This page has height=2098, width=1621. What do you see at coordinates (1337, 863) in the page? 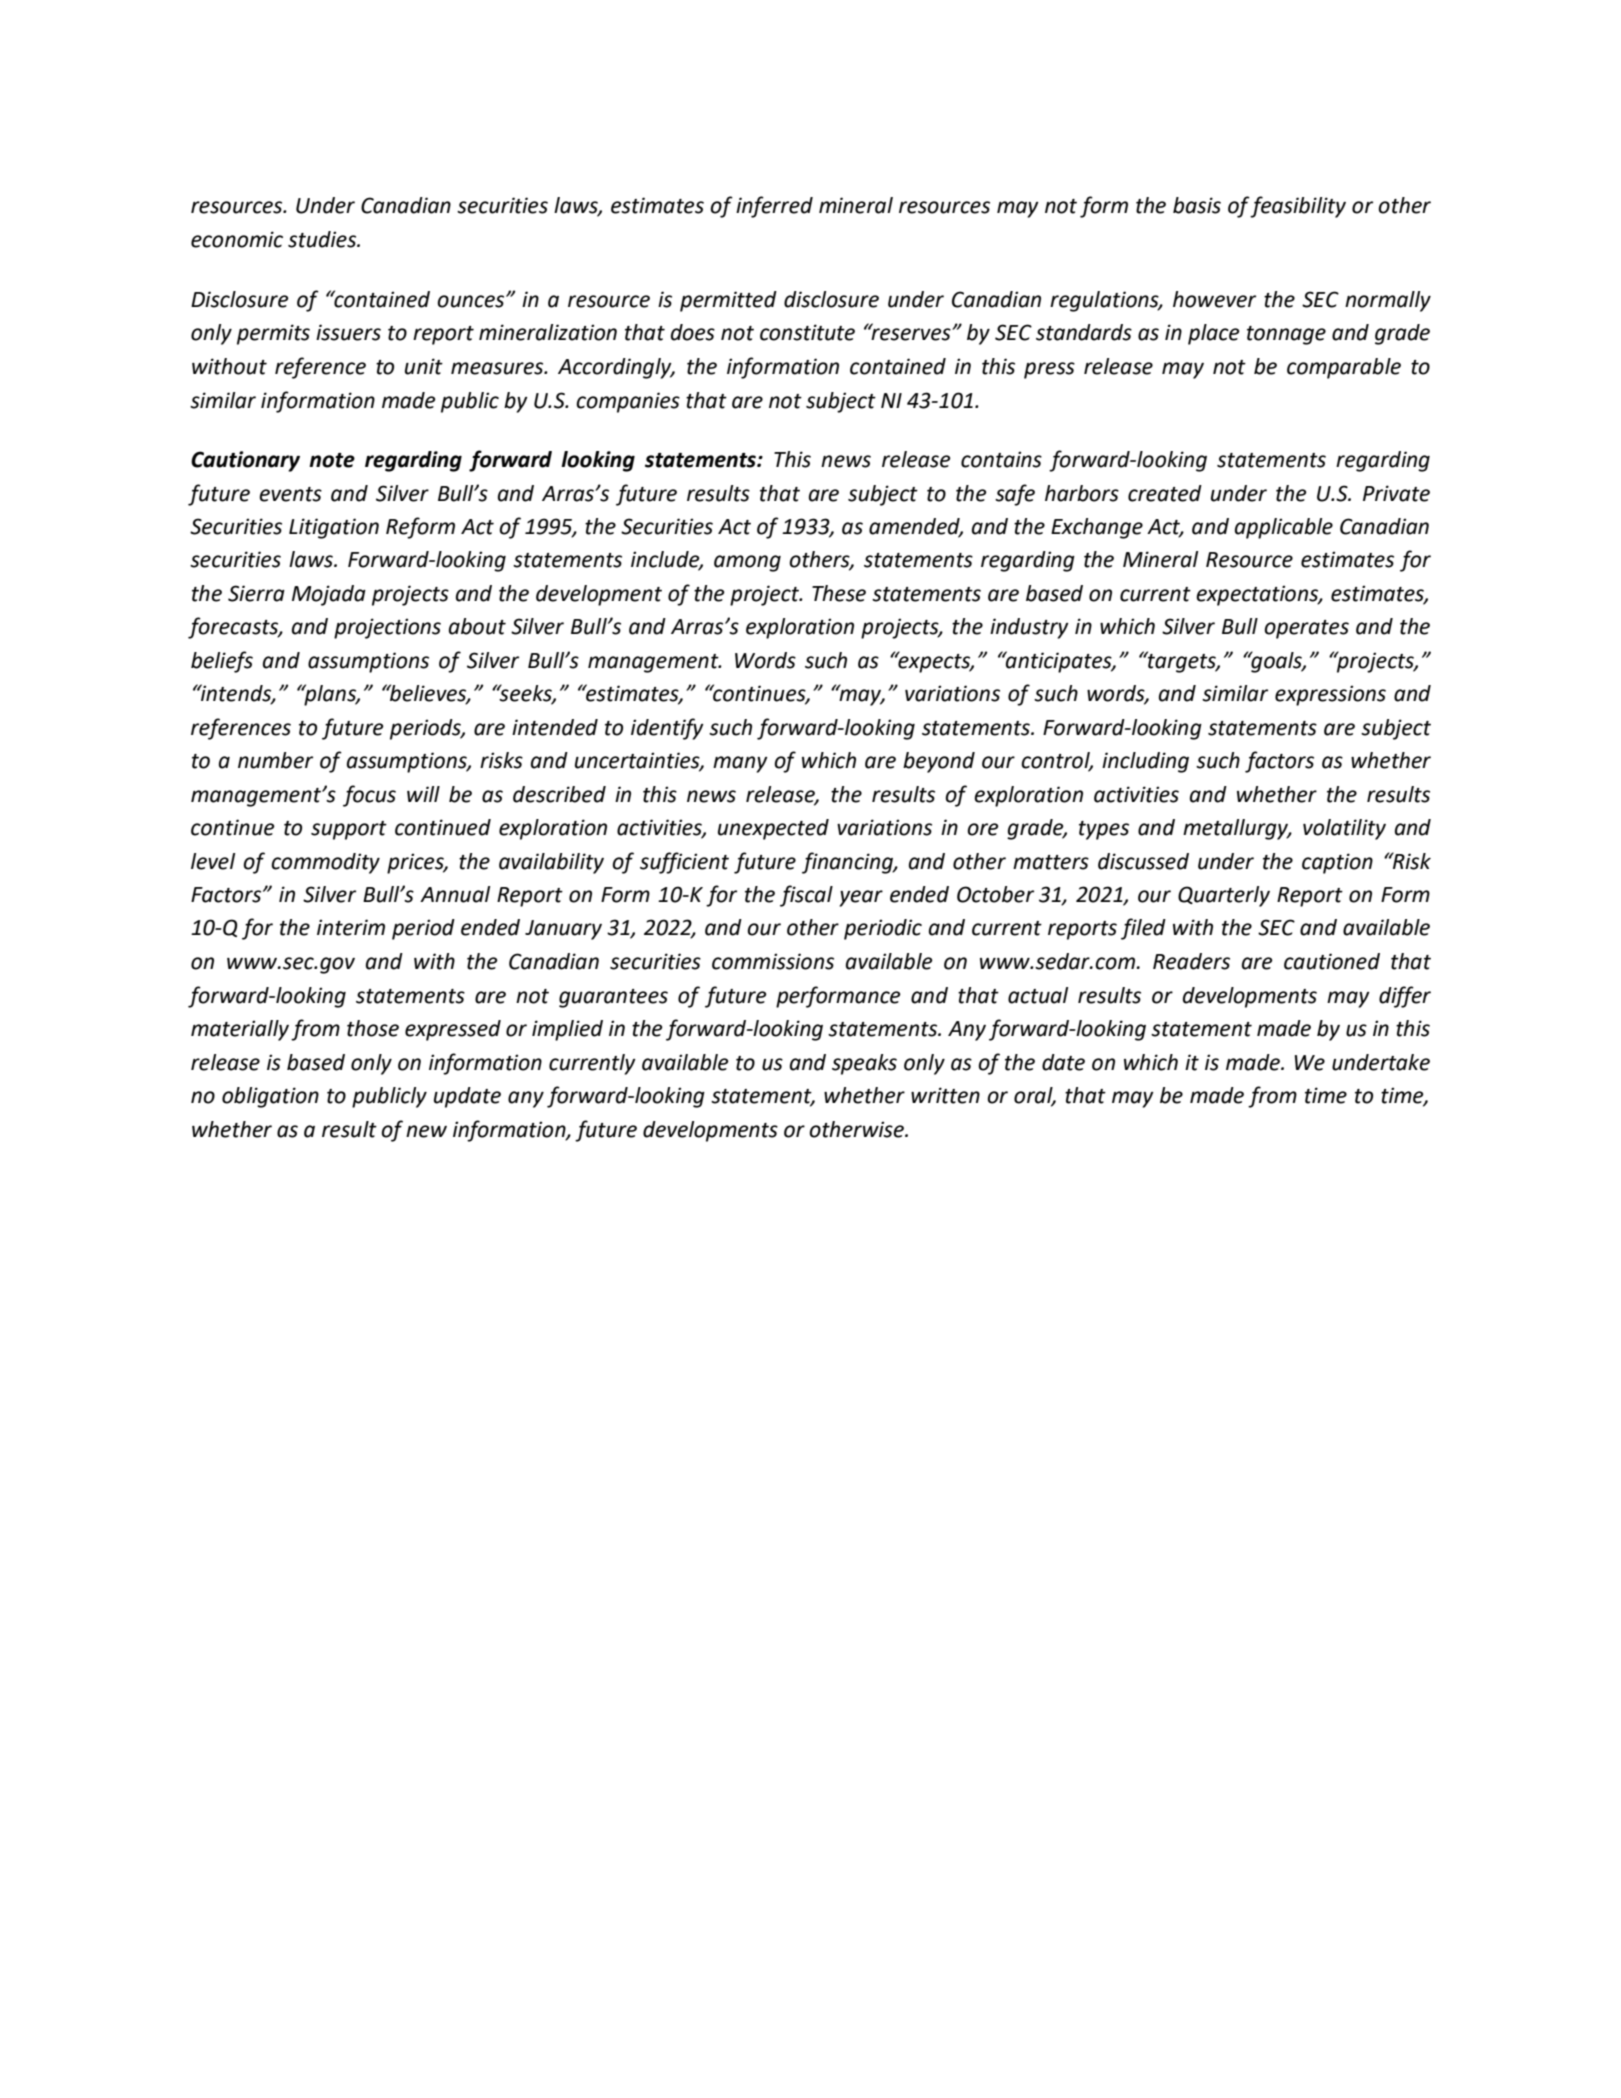
I see `caption` at bounding box center [1337, 863].
